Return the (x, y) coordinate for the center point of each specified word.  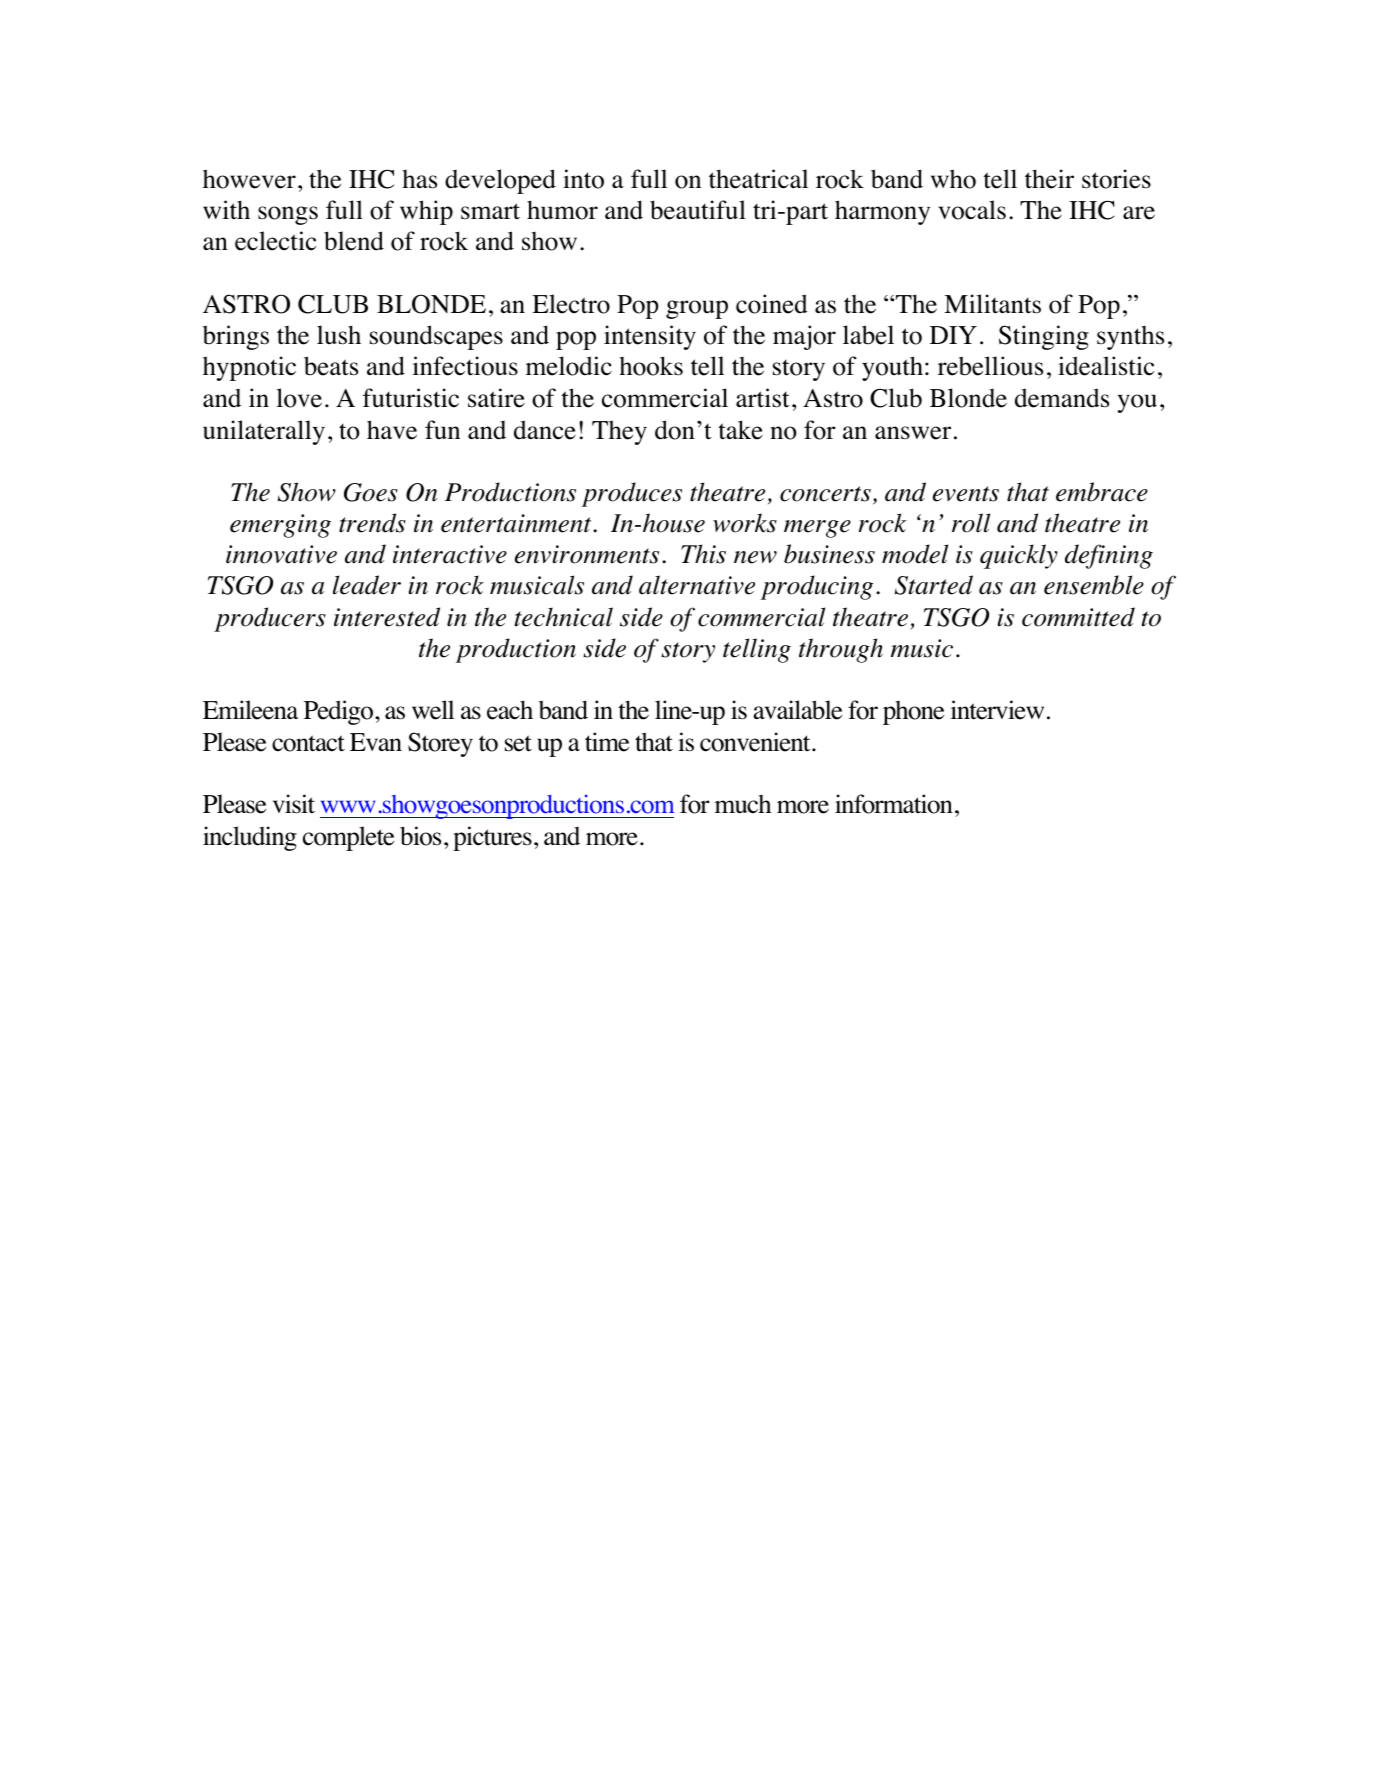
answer (913, 433)
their (1049, 179)
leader (367, 585)
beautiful (698, 210)
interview (997, 710)
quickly (1019, 556)
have (392, 430)
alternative (697, 585)
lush (339, 335)
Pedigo (340, 712)
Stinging (1044, 337)
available (797, 710)
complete (348, 838)
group (697, 309)
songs (288, 215)
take (740, 430)
